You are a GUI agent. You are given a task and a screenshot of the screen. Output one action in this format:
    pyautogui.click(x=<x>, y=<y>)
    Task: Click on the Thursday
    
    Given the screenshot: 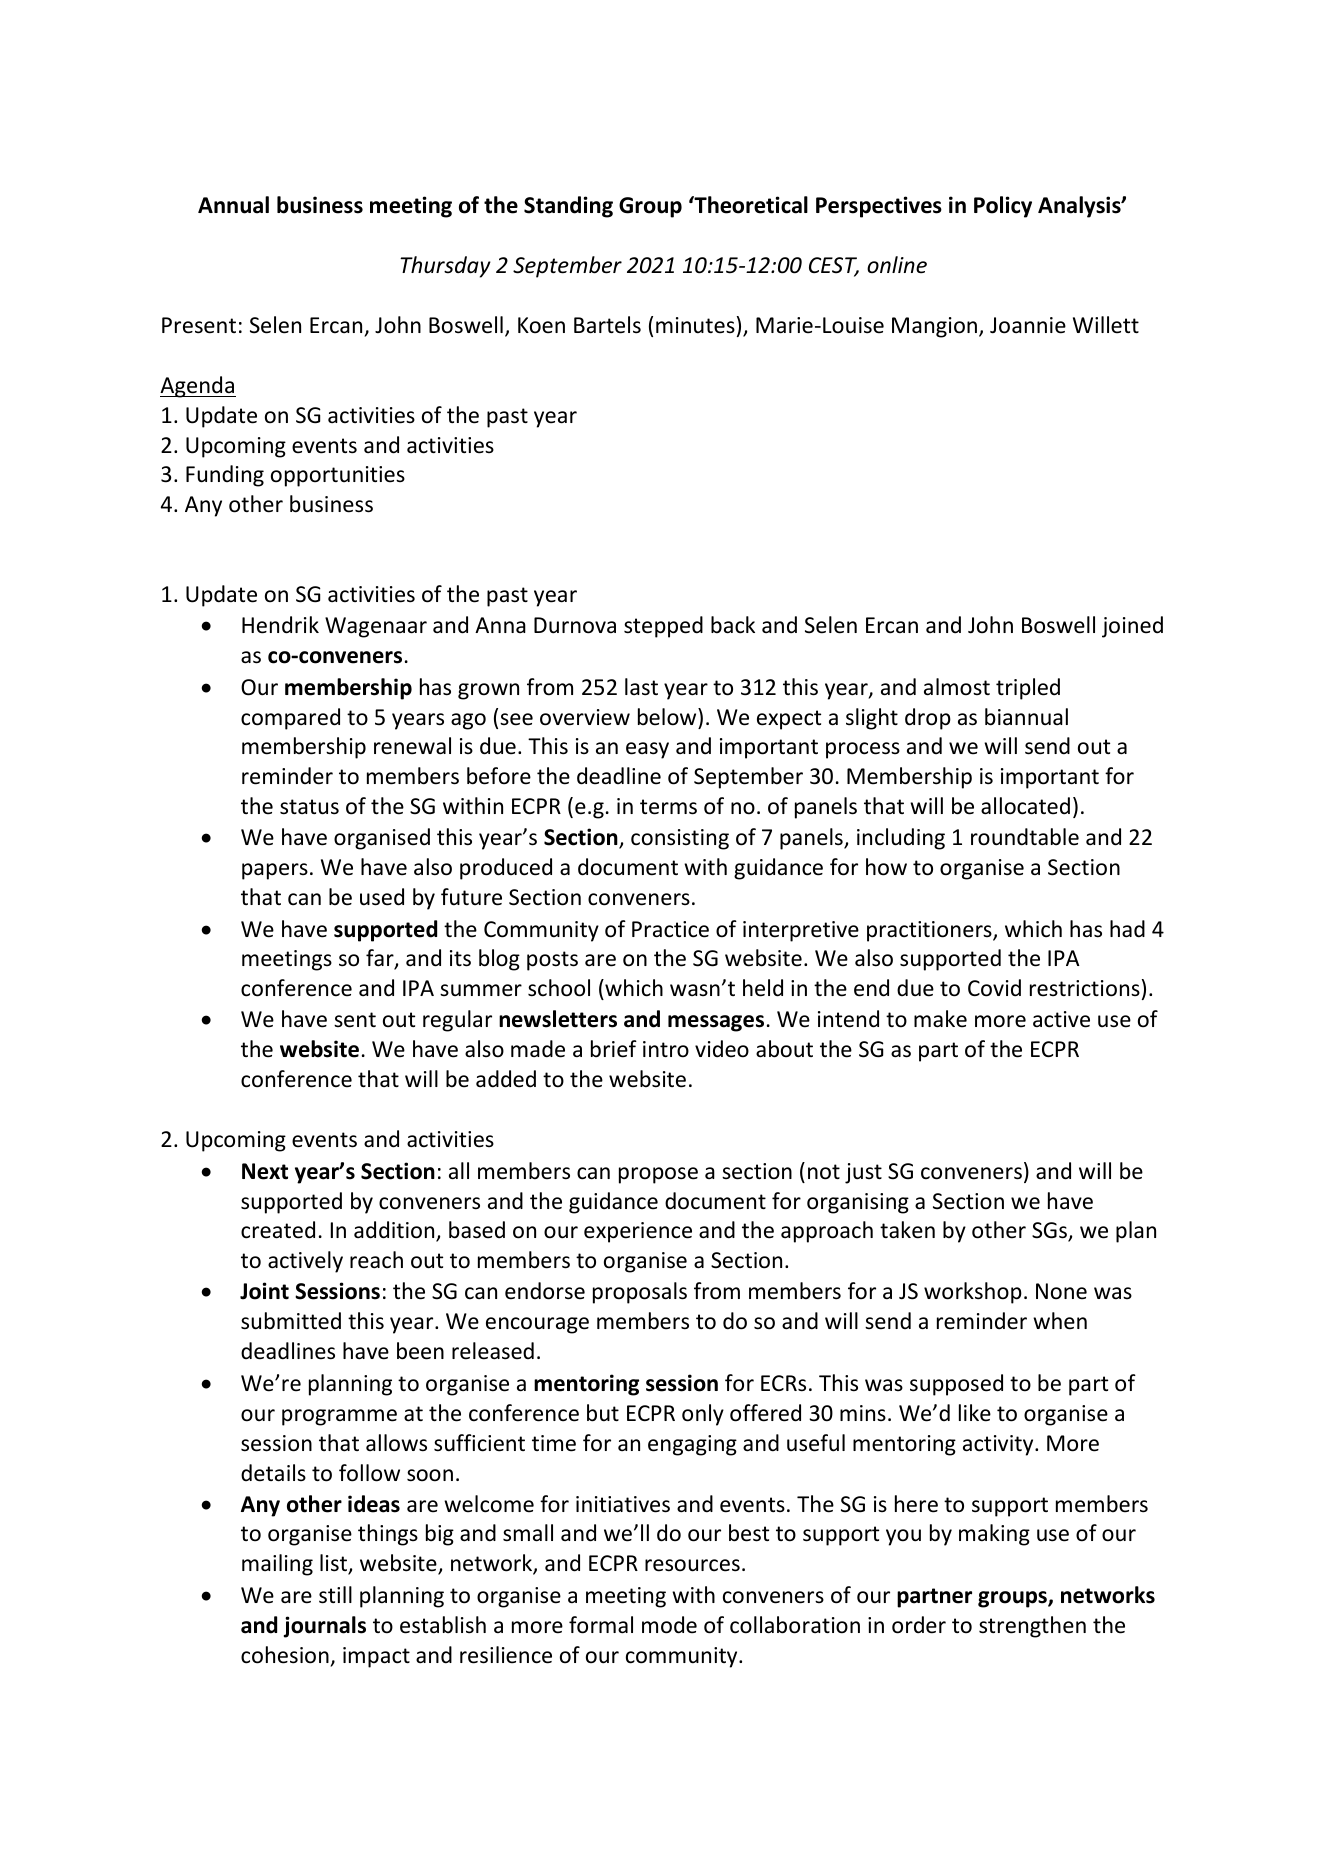 What is the action you would take?
    pyautogui.click(x=445, y=267)
